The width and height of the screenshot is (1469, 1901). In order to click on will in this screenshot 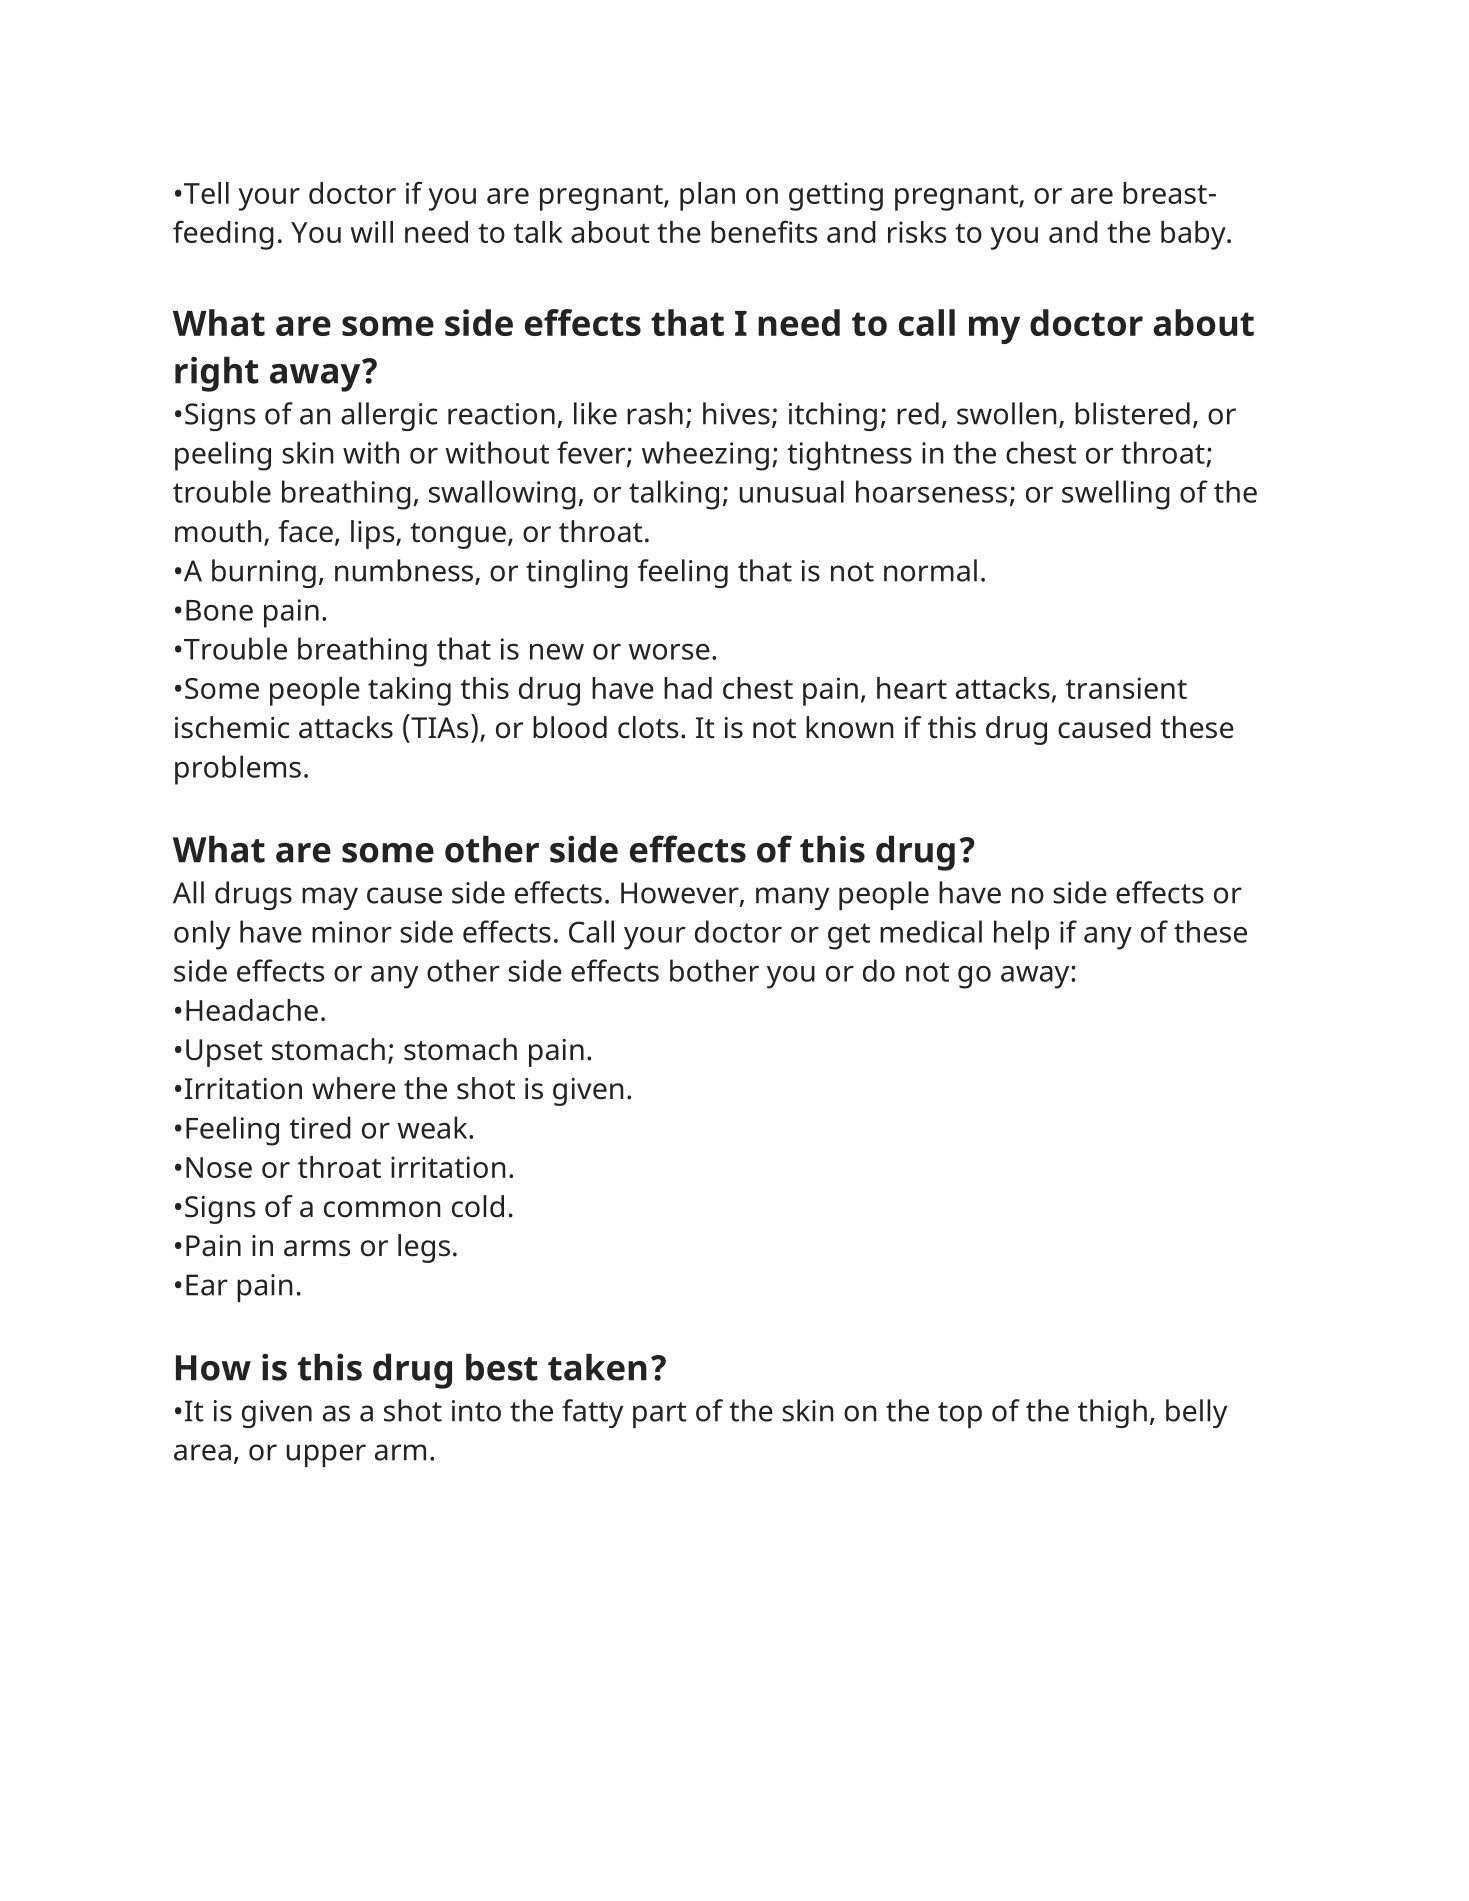, I will do `click(371, 232)`.
